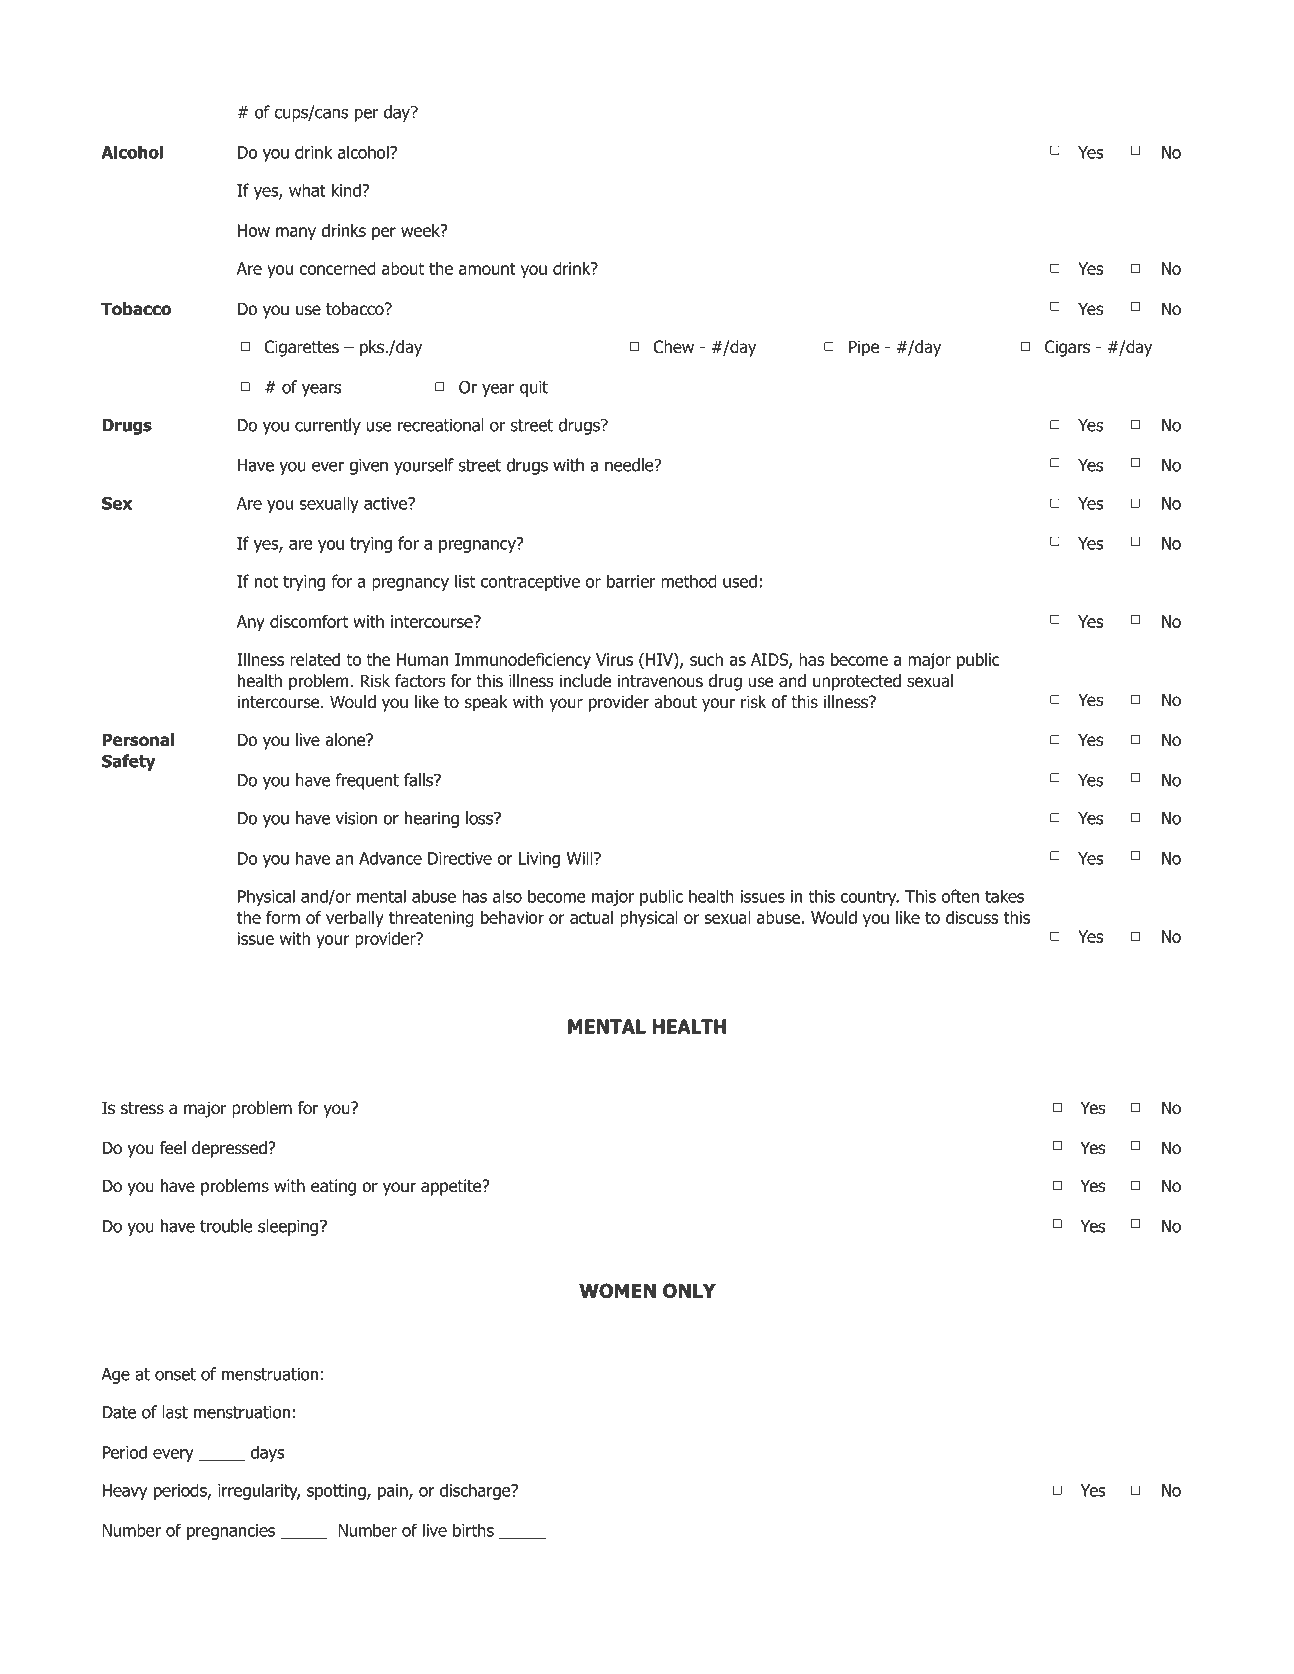  I want to click on Virus, so click(614, 659).
